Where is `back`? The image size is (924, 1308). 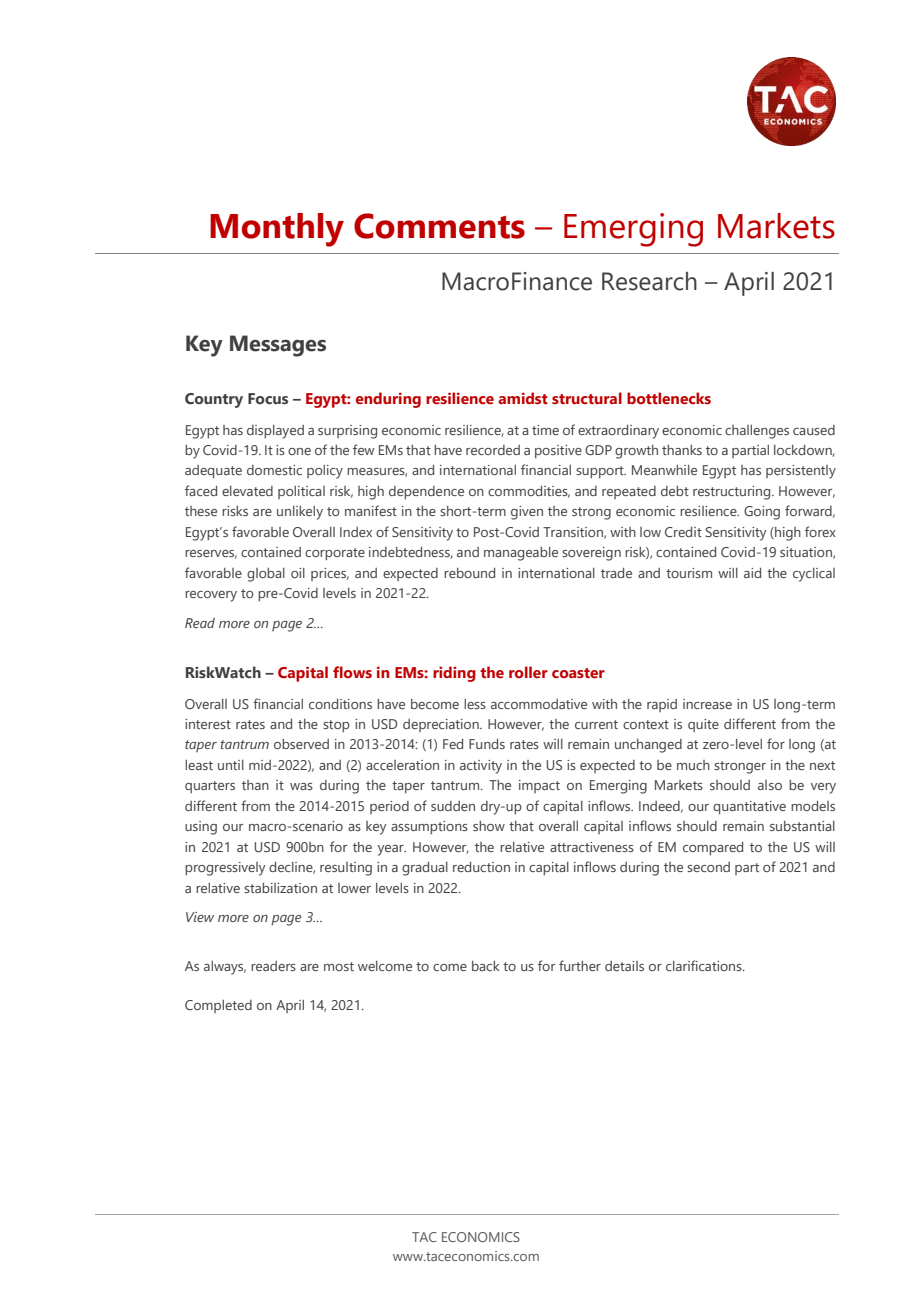
back is located at coordinates (486, 966).
